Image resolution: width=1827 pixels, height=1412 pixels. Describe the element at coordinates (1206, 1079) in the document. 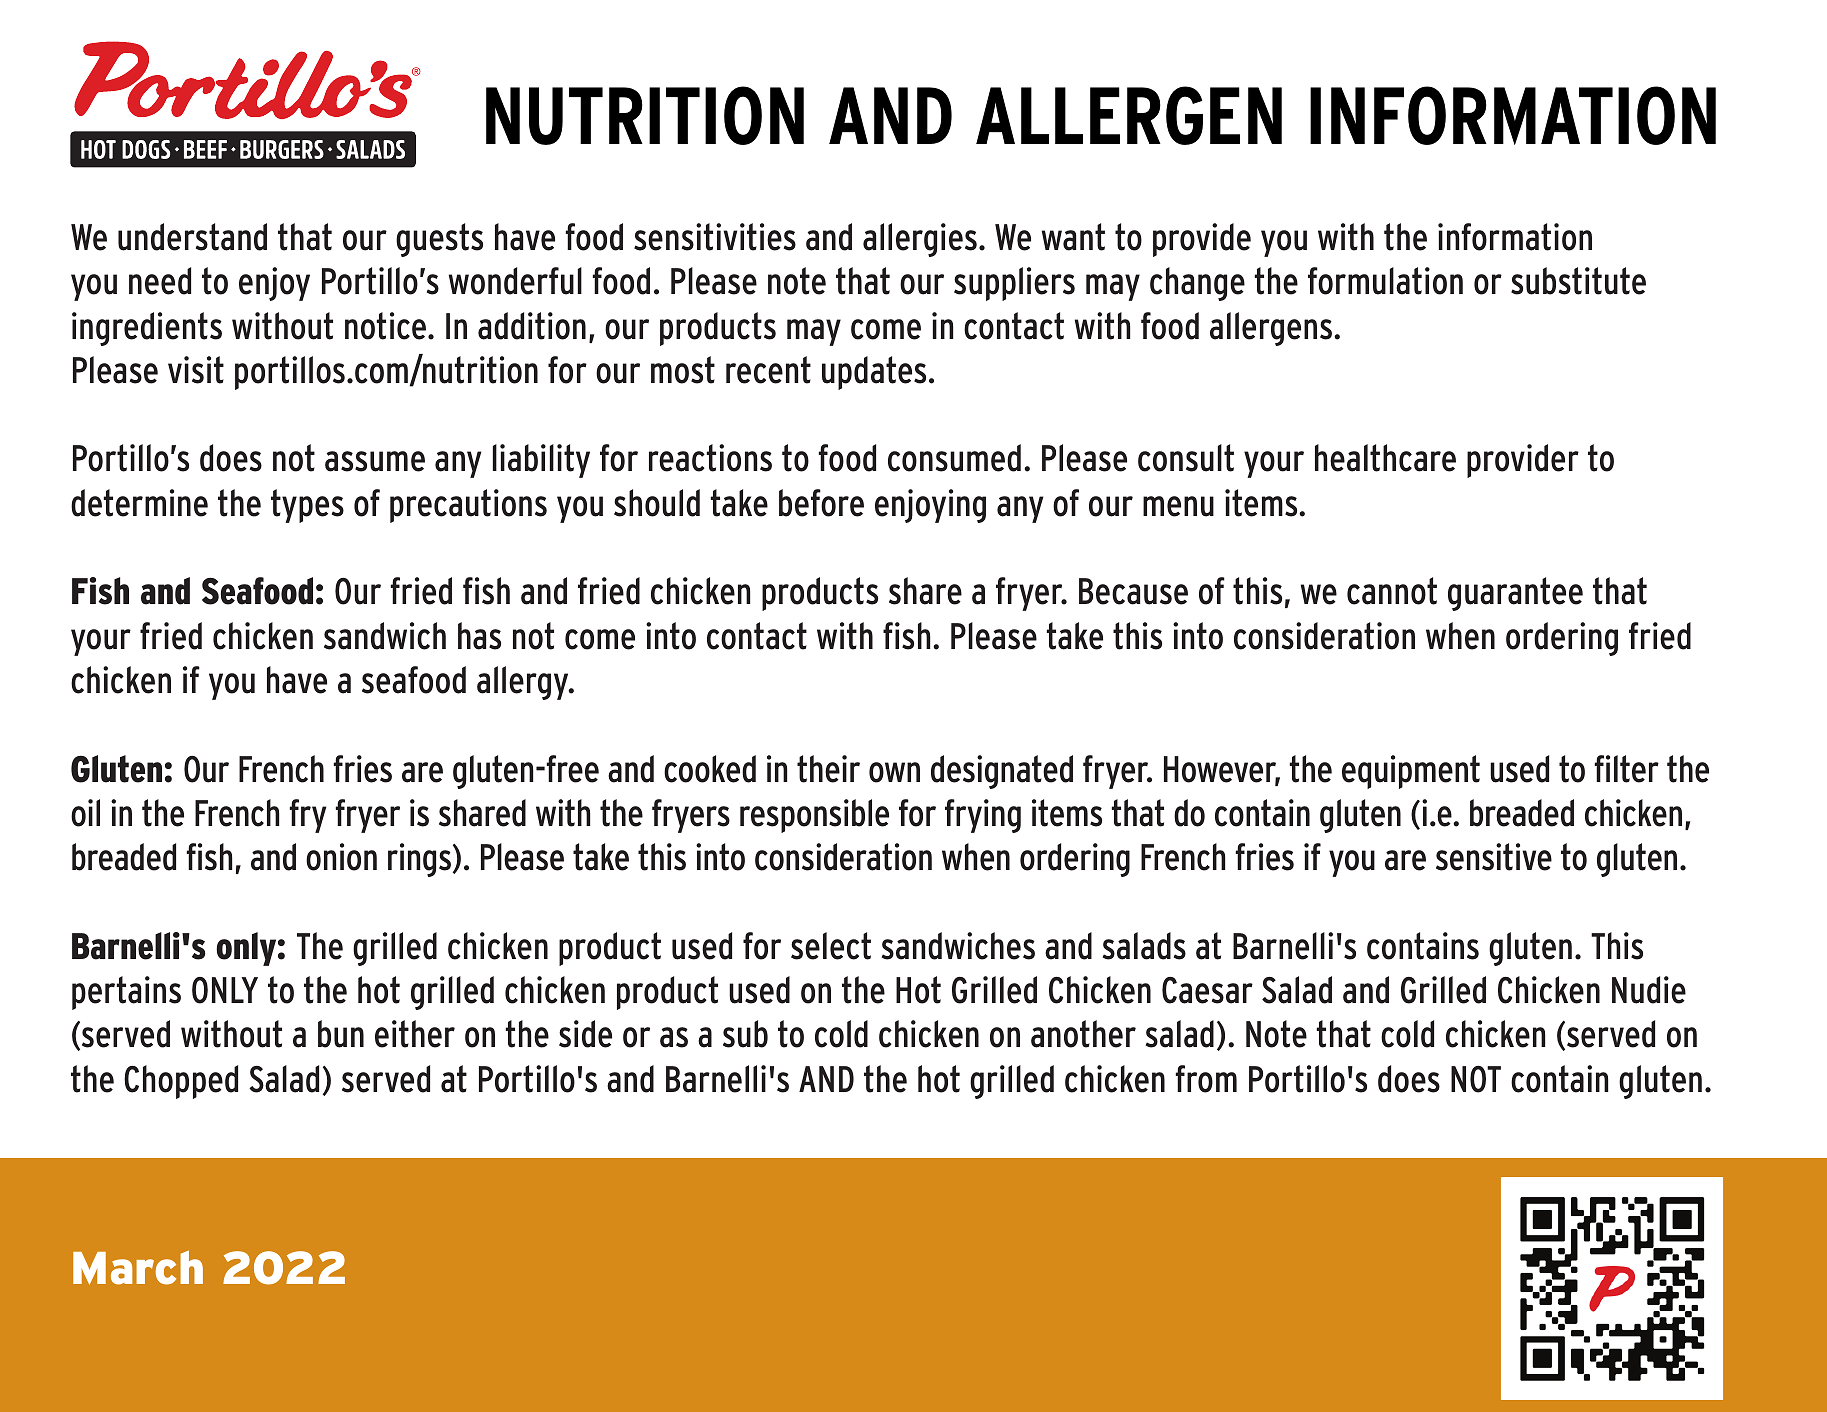

I see `from` at that location.
